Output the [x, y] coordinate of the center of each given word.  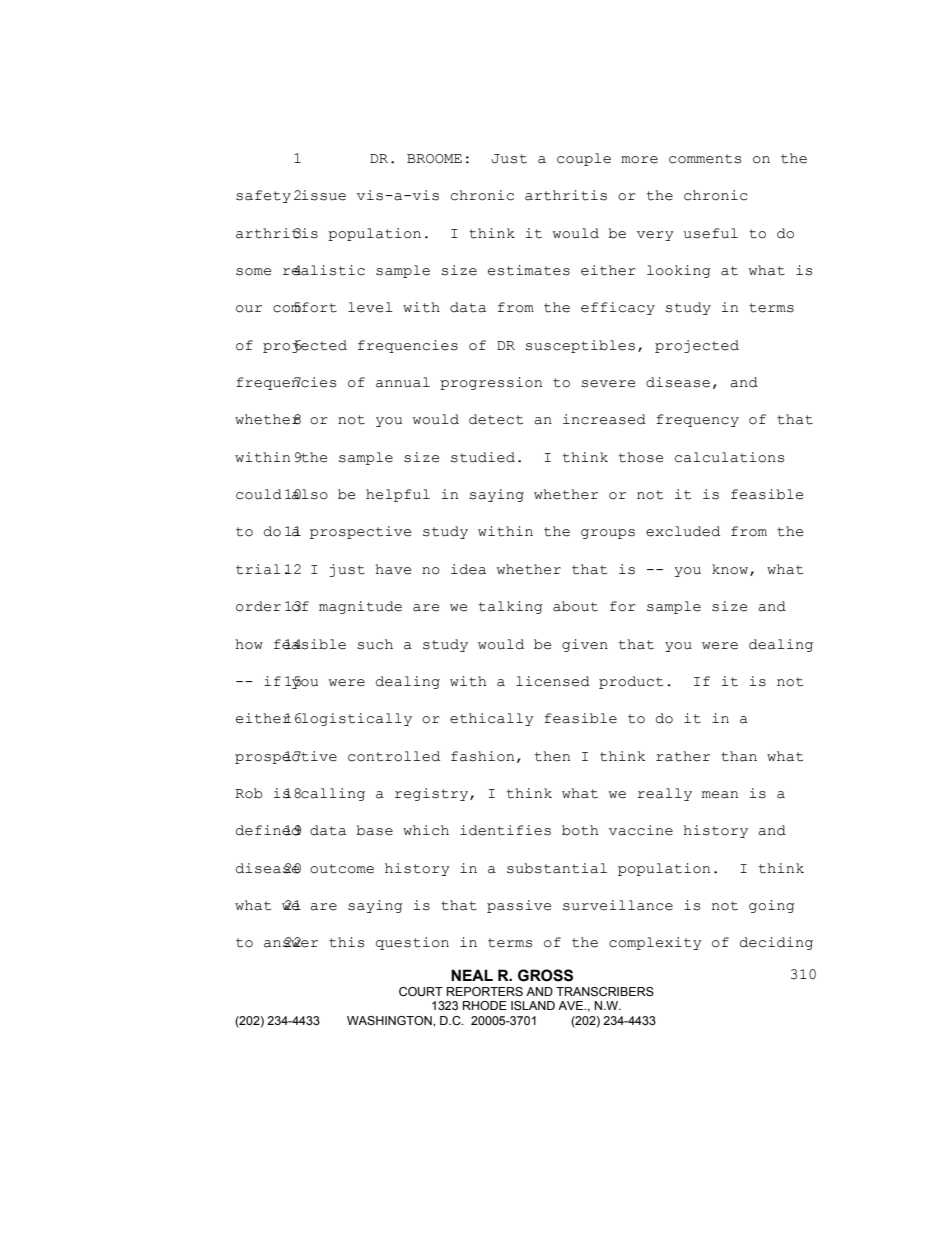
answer [291, 943]
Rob [249, 793]
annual [403, 382]
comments [705, 159]
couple [584, 159]
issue [323, 195]
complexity [655, 943]
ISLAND [533, 1005]
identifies [505, 830]
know [731, 570]
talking [511, 607]
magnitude [360, 607]
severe [608, 384]
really [664, 794]
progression [491, 383]
